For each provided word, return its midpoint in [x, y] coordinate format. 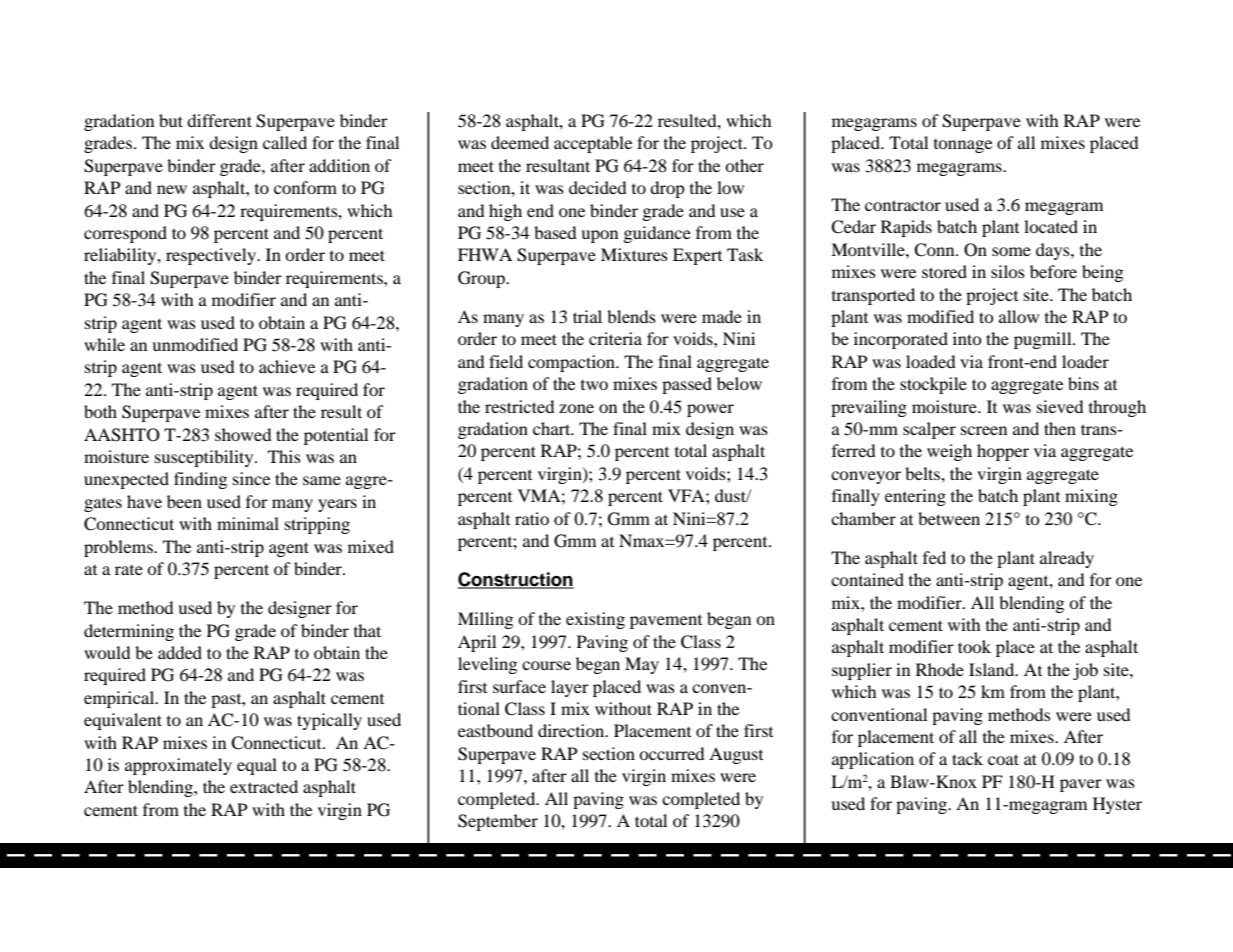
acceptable [593, 144]
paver [1081, 785]
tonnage [963, 146]
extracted [264, 786]
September [498, 822]
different [219, 120]
